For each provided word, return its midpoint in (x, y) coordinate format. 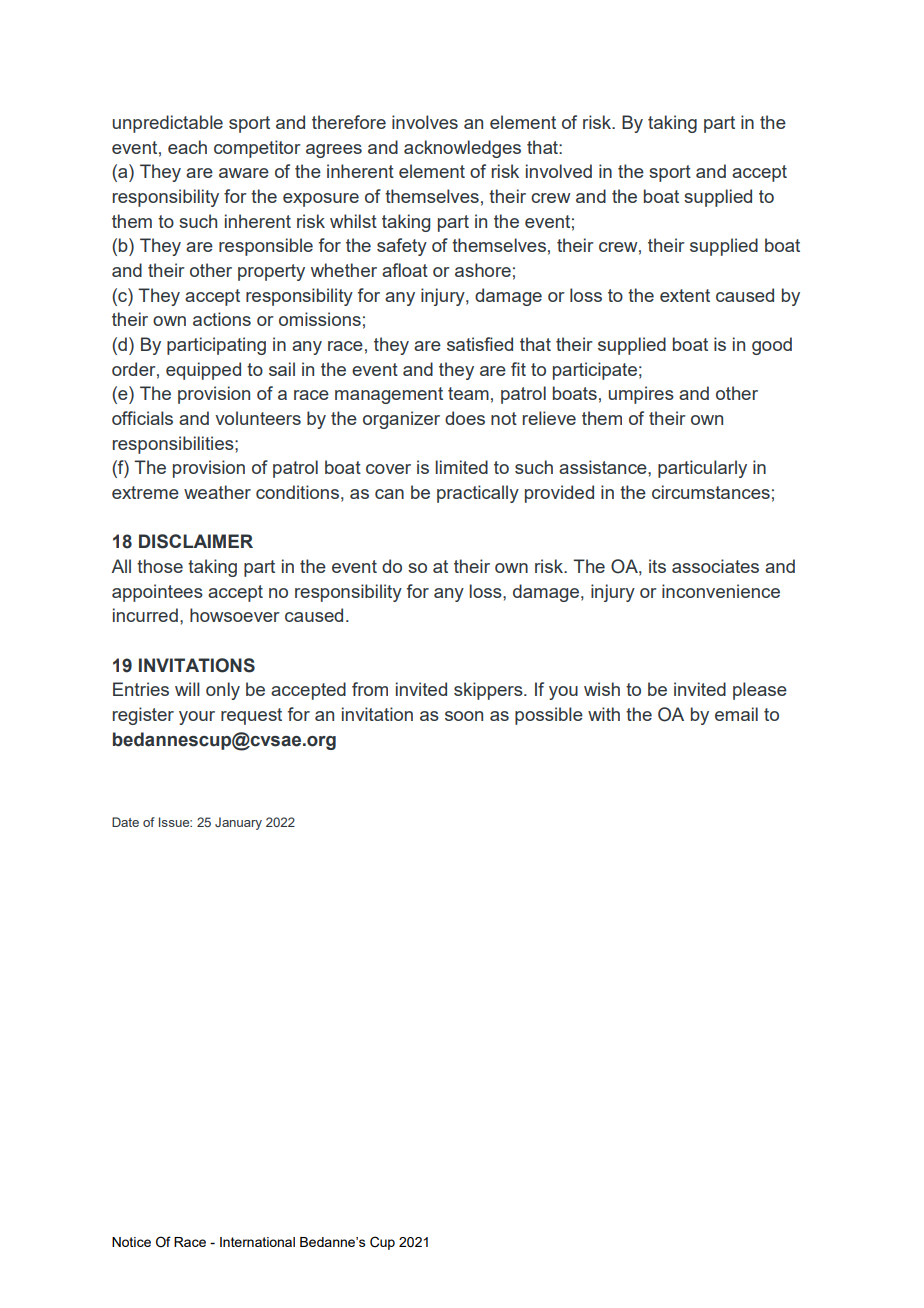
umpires (641, 395)
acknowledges (462, 149)
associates (715, 566)
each (187, 147)
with (604, 714)
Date (125, 822)
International (257, 1242)
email (736, 714)
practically (478, 494)
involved (559, 171)
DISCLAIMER (196, 541)
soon (464, 716)
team (468, 393)
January (238, 823)
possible (549, 716)
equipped (203, 371)
